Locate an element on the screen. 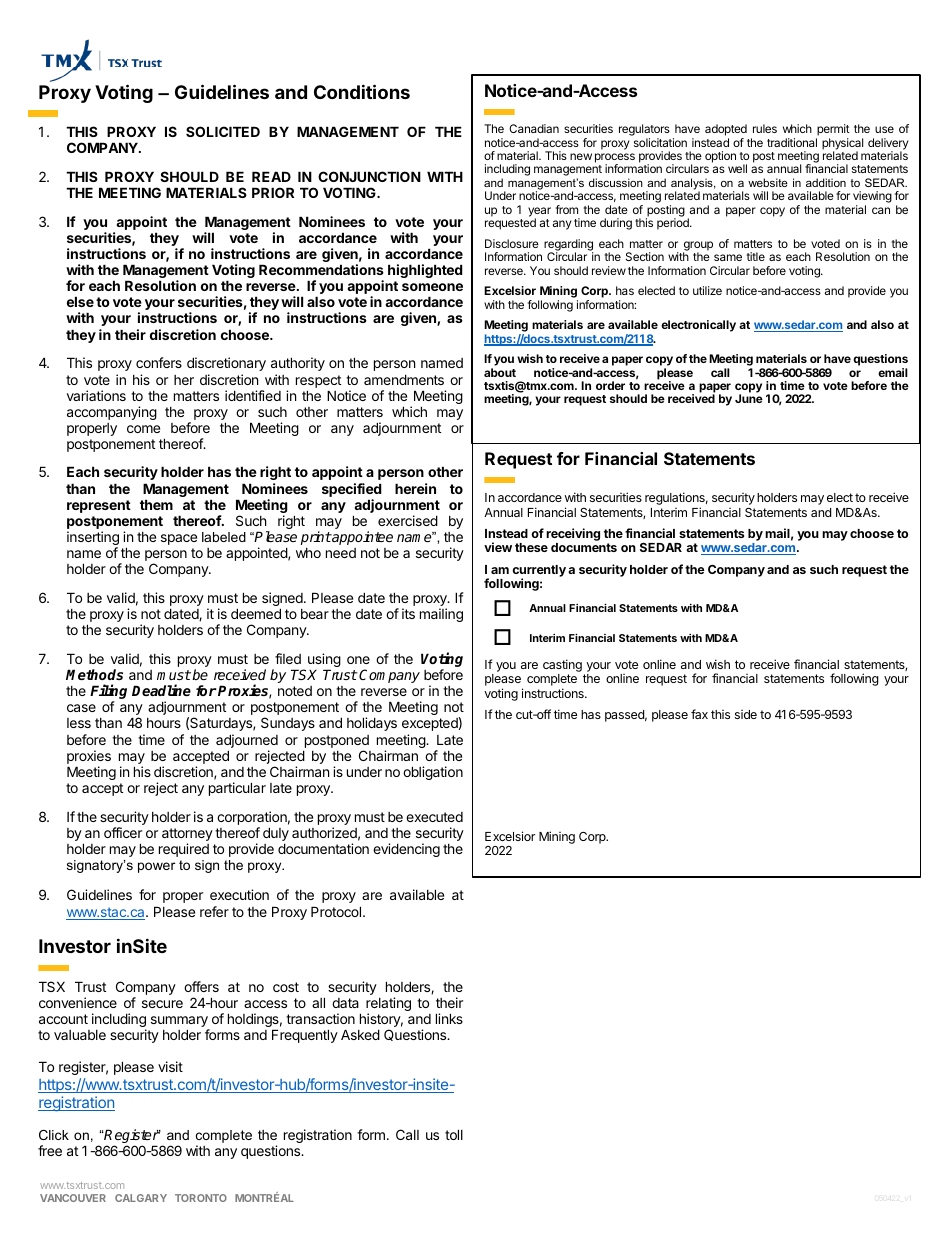 This screenshot has width=952, height=1233. side is located at coordinates (746, 714).
